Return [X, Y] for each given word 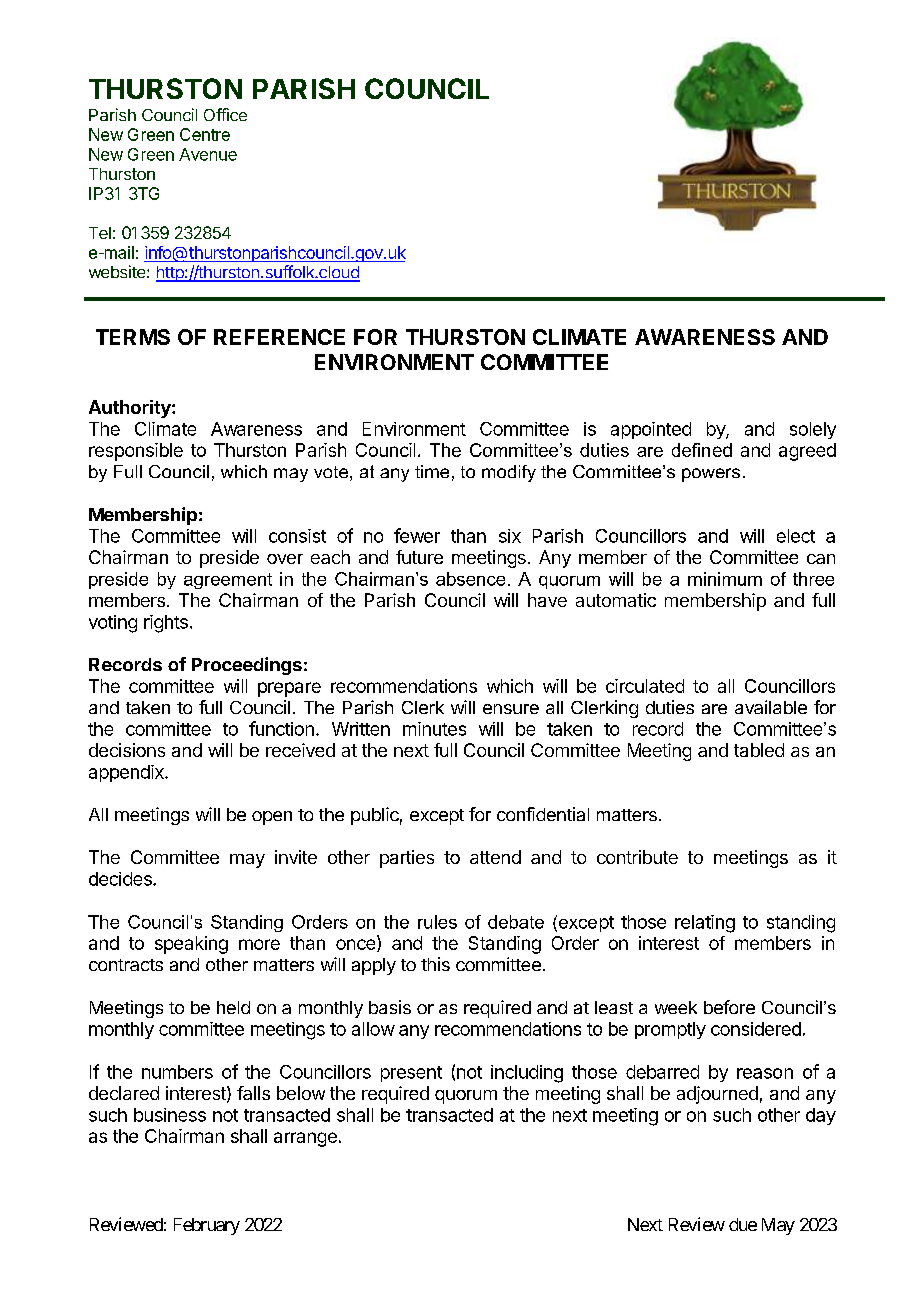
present [411, 1074]
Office [225, 114]
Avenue [208, 154]
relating [705, 924]
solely [813, 430]
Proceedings [247, 666]
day [821, 1116]
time [432, 471]
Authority [131, 409]
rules [437, 922]
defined [702, 450]
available [771, 707]
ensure [511, 709]
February [207, 1226]
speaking [191, 945]
